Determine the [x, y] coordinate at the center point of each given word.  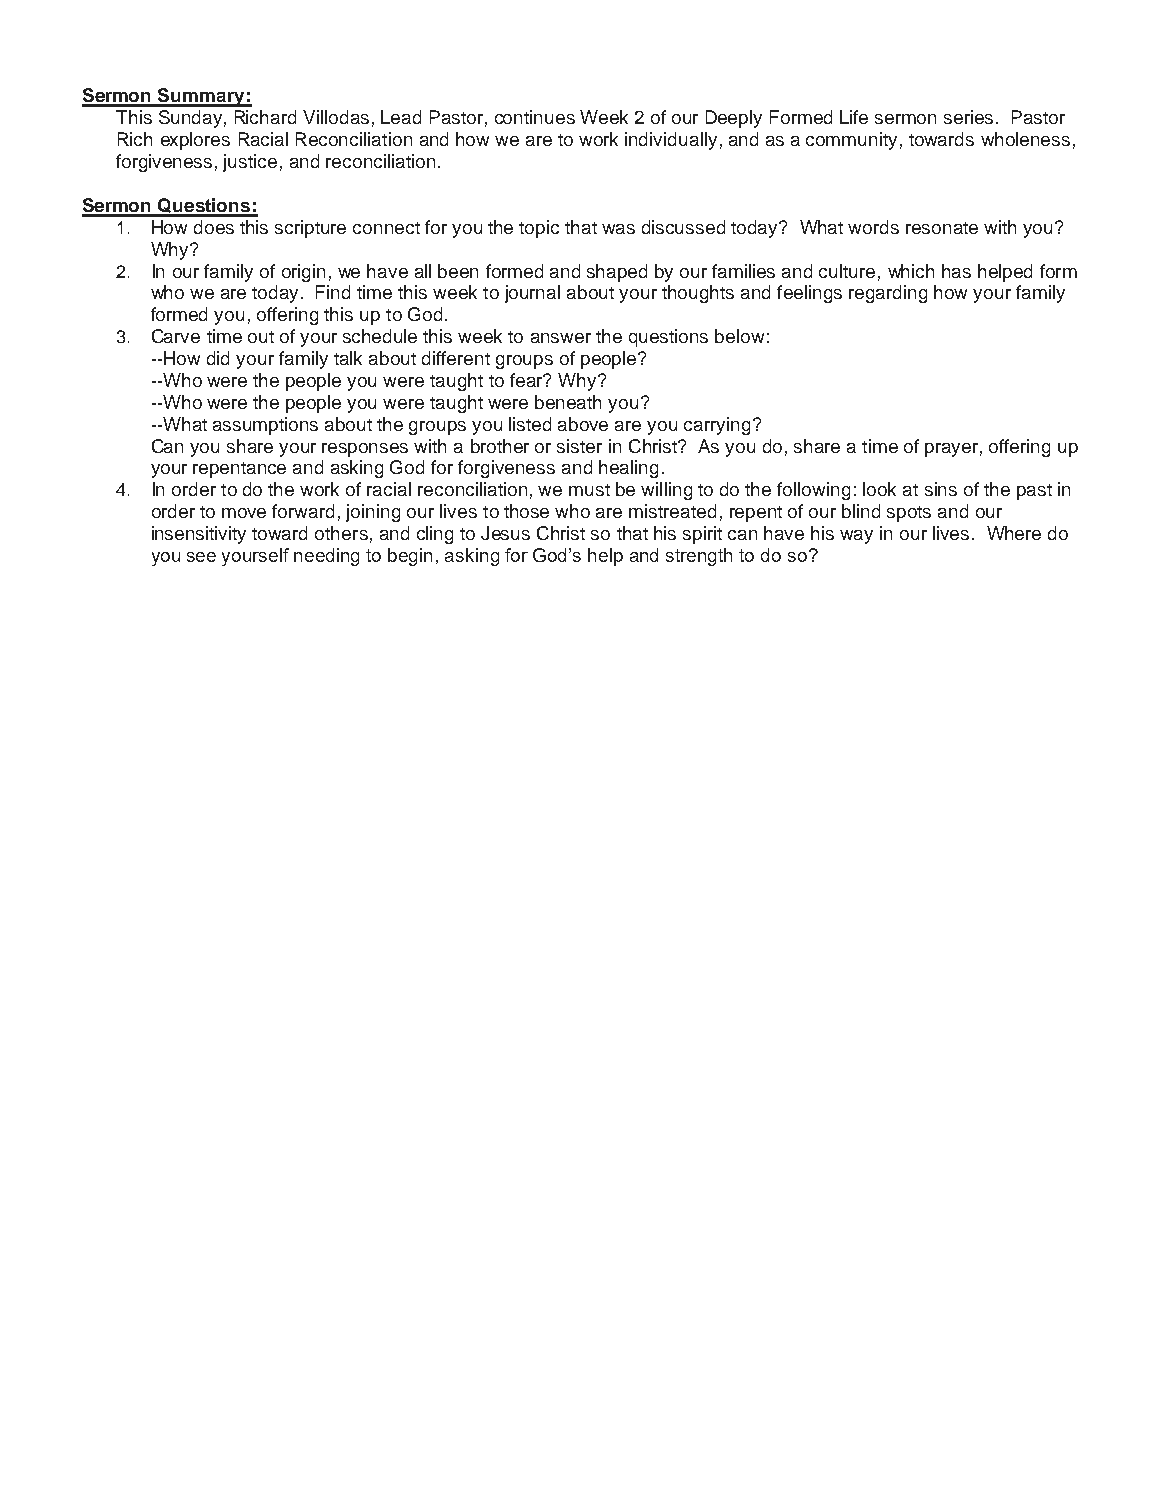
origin [303, 273]
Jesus [505, 533]
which [911, 271]
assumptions [265, 426]
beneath [568, 402]
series [968, 117]
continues [535, 117]
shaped [617, 273]
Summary [201, 97]
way [856, 537]
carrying [717, 426]
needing [326, 557]
